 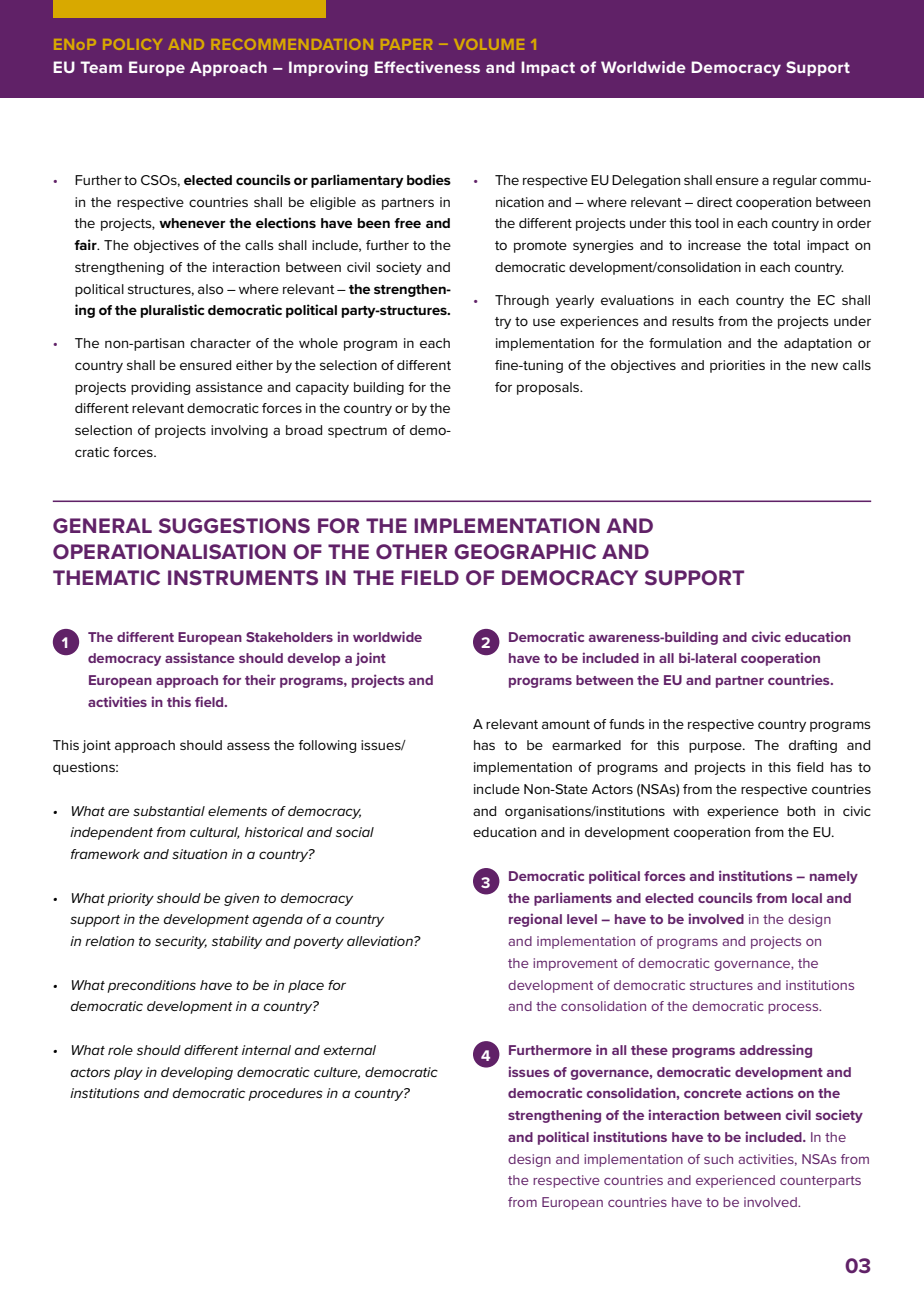 What do you see at coordinates (133, 44) in the screenshot?
I see `POLICY` at bounding box center [133, 44].
